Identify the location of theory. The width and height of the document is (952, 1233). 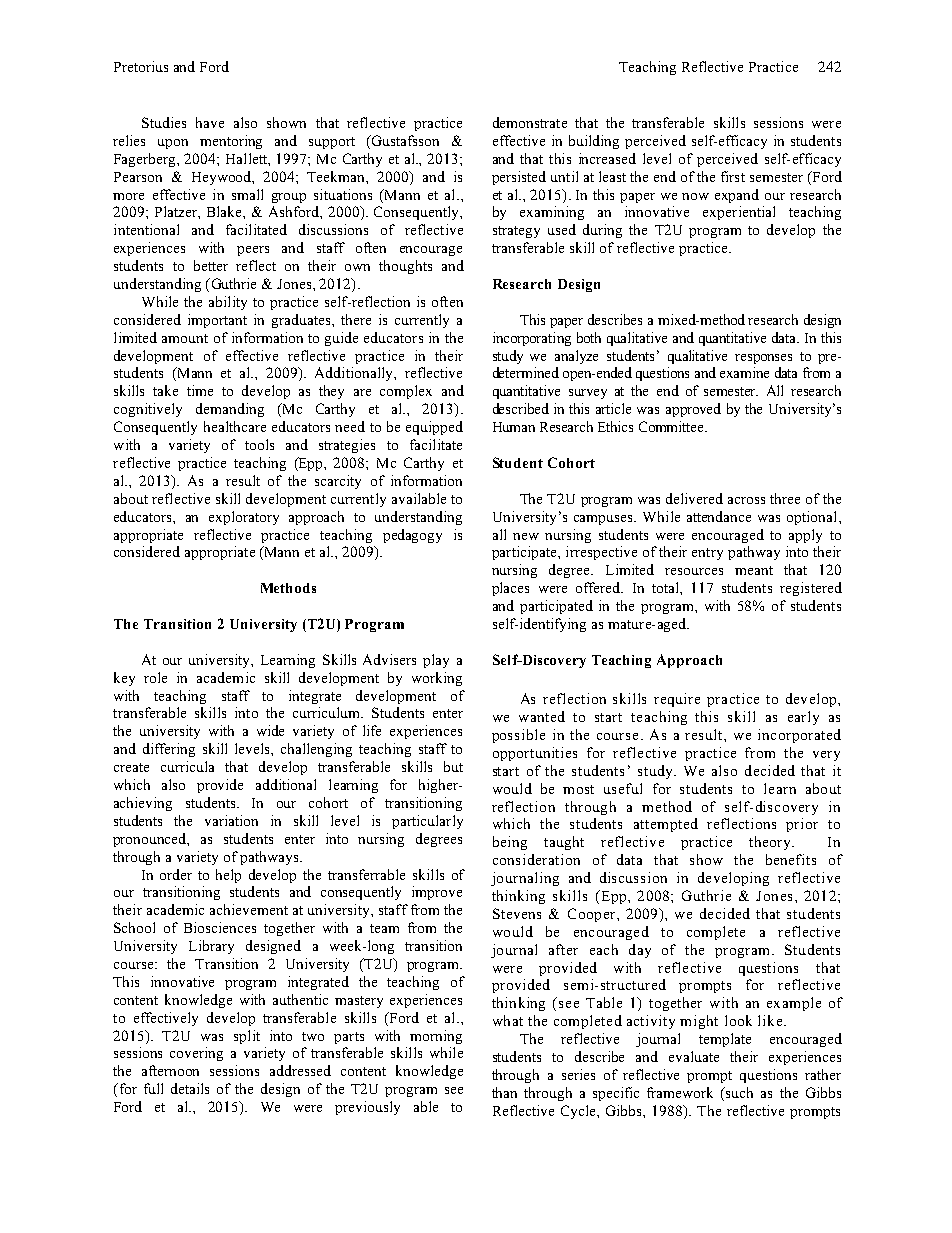
(771, 843).
